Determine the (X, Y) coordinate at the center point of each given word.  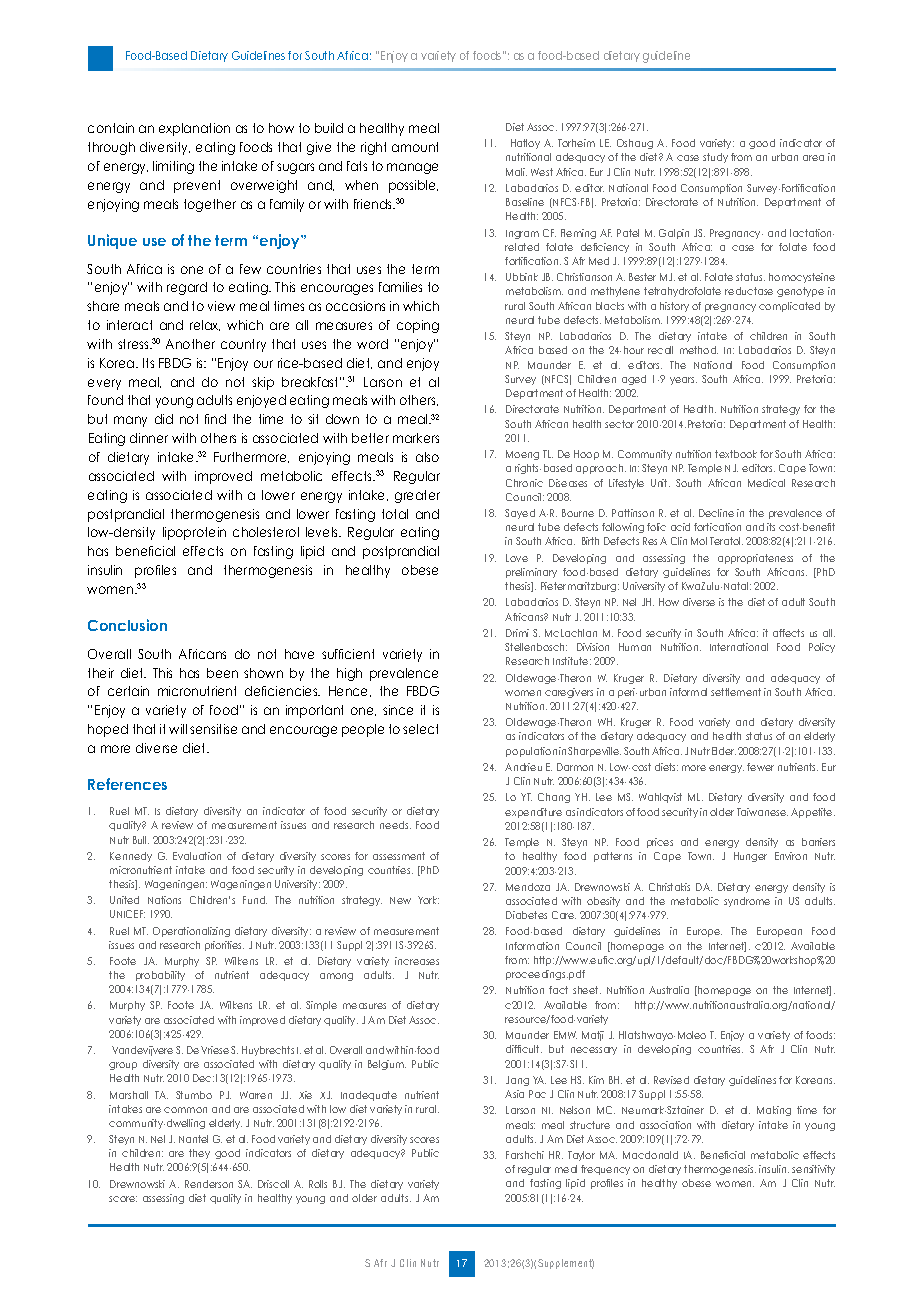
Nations (164, 900)
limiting (173, 167)
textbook (736, 454)
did (164, 419)
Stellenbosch (536, 647)
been (222, 673)
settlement (736, 692)
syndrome (747, 902)
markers (416, 438)
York (428, 900)
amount (415, 147)
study (715, 158)
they (199, 1154)
